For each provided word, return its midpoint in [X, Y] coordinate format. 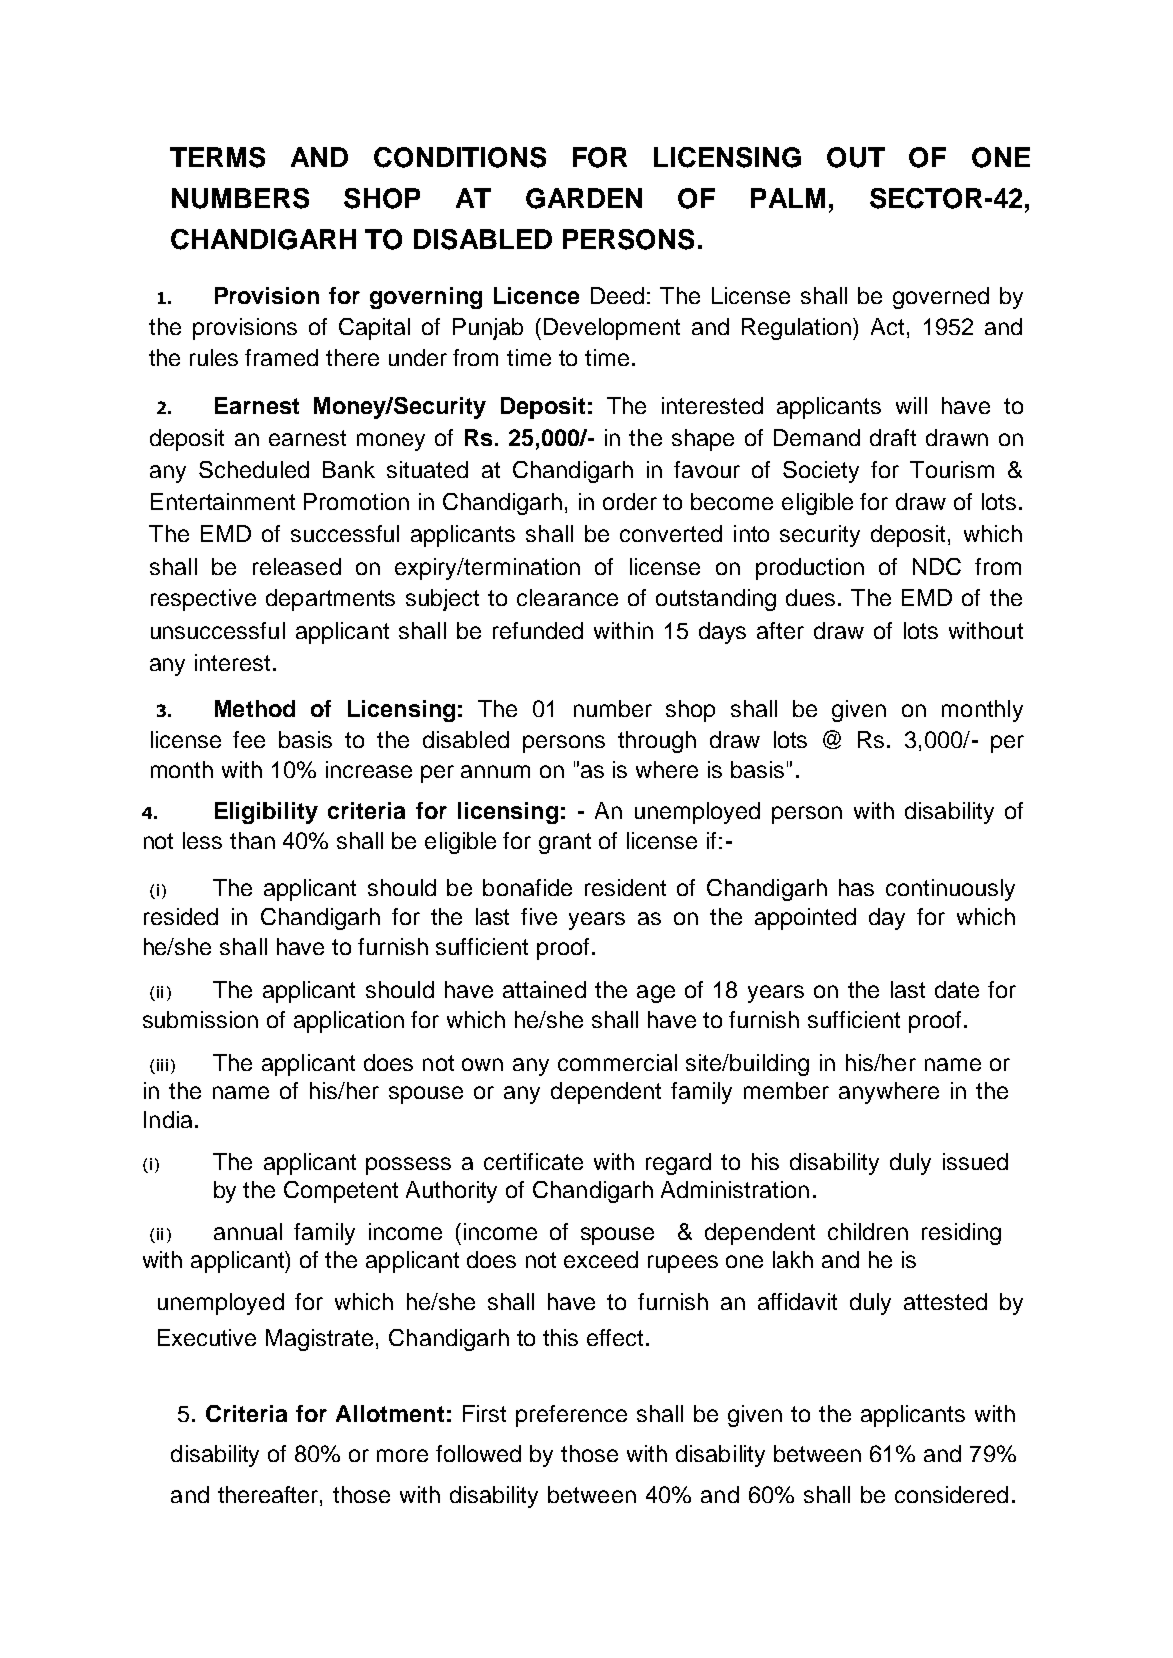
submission [200, 1019]
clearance [567, 597]
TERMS [217, 157]
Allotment [390, 1413]
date [957, 989]
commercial [617, 1062]
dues [812, 597]
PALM [788, 198]
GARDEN [584, 198]
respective [203, 600]
